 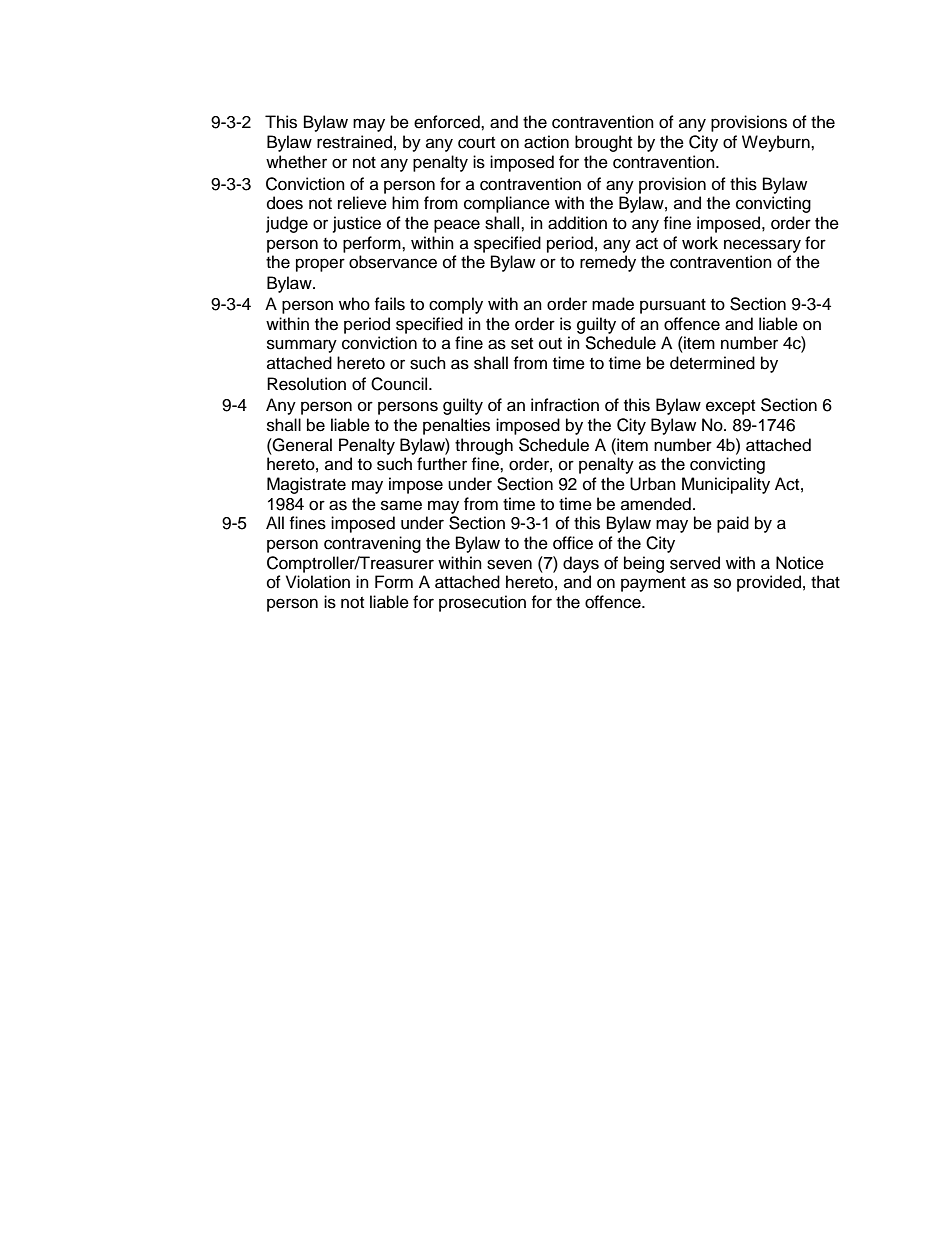 What do you see at coordinates (762, 246) in the document?
I see `necessary` at bounding box center [762, 246].
